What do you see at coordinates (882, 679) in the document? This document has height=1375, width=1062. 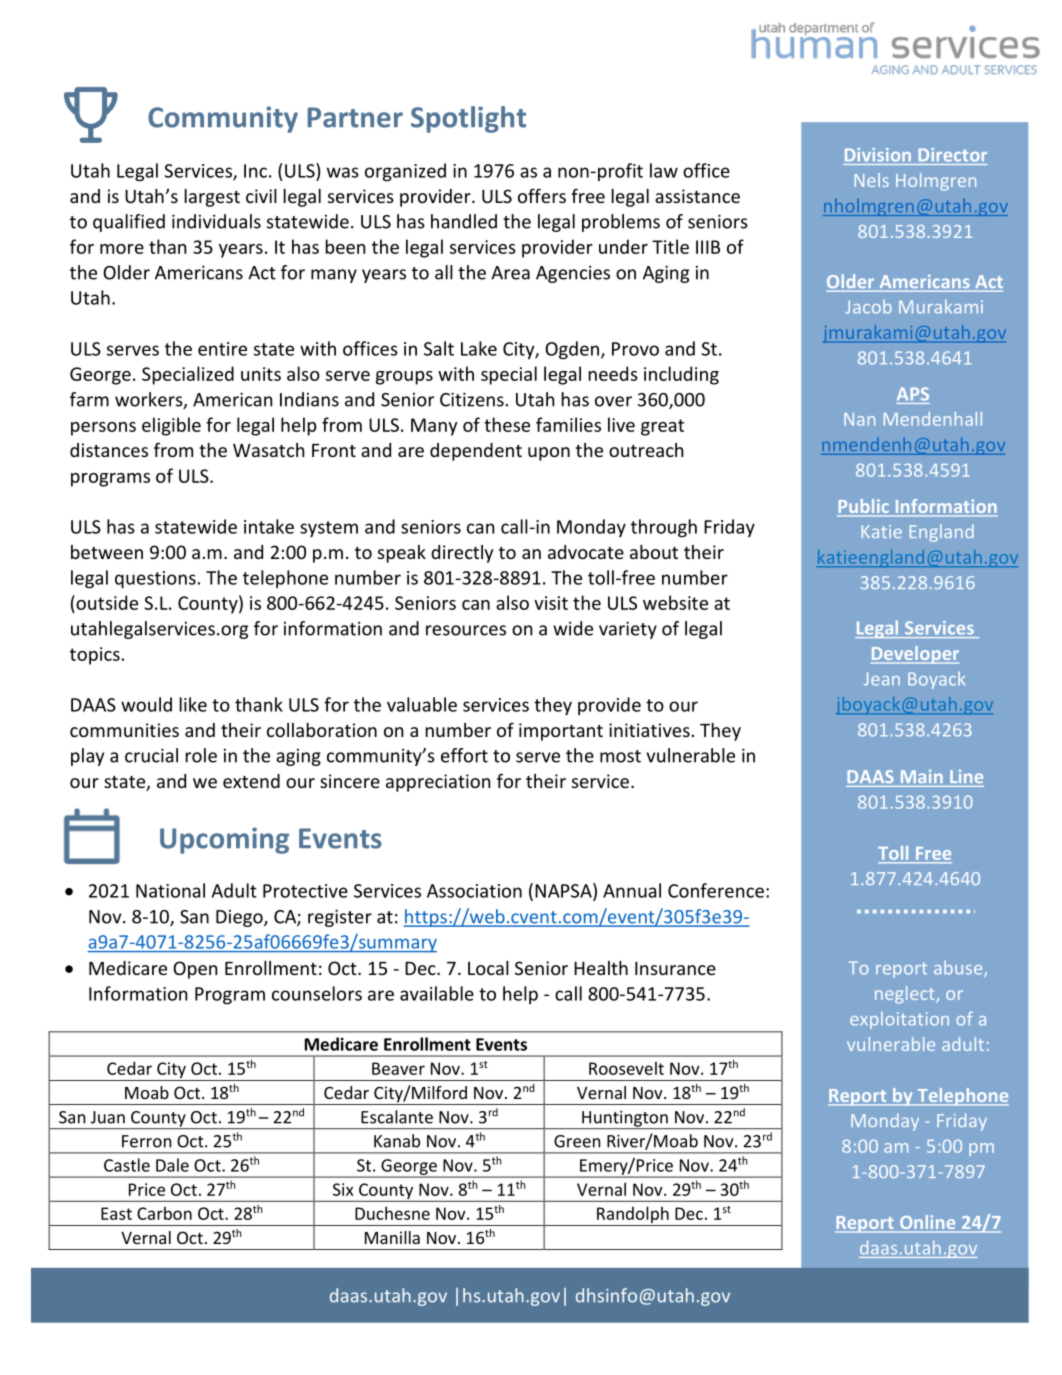 I see `Jean` at bounding box center [882, 679].
